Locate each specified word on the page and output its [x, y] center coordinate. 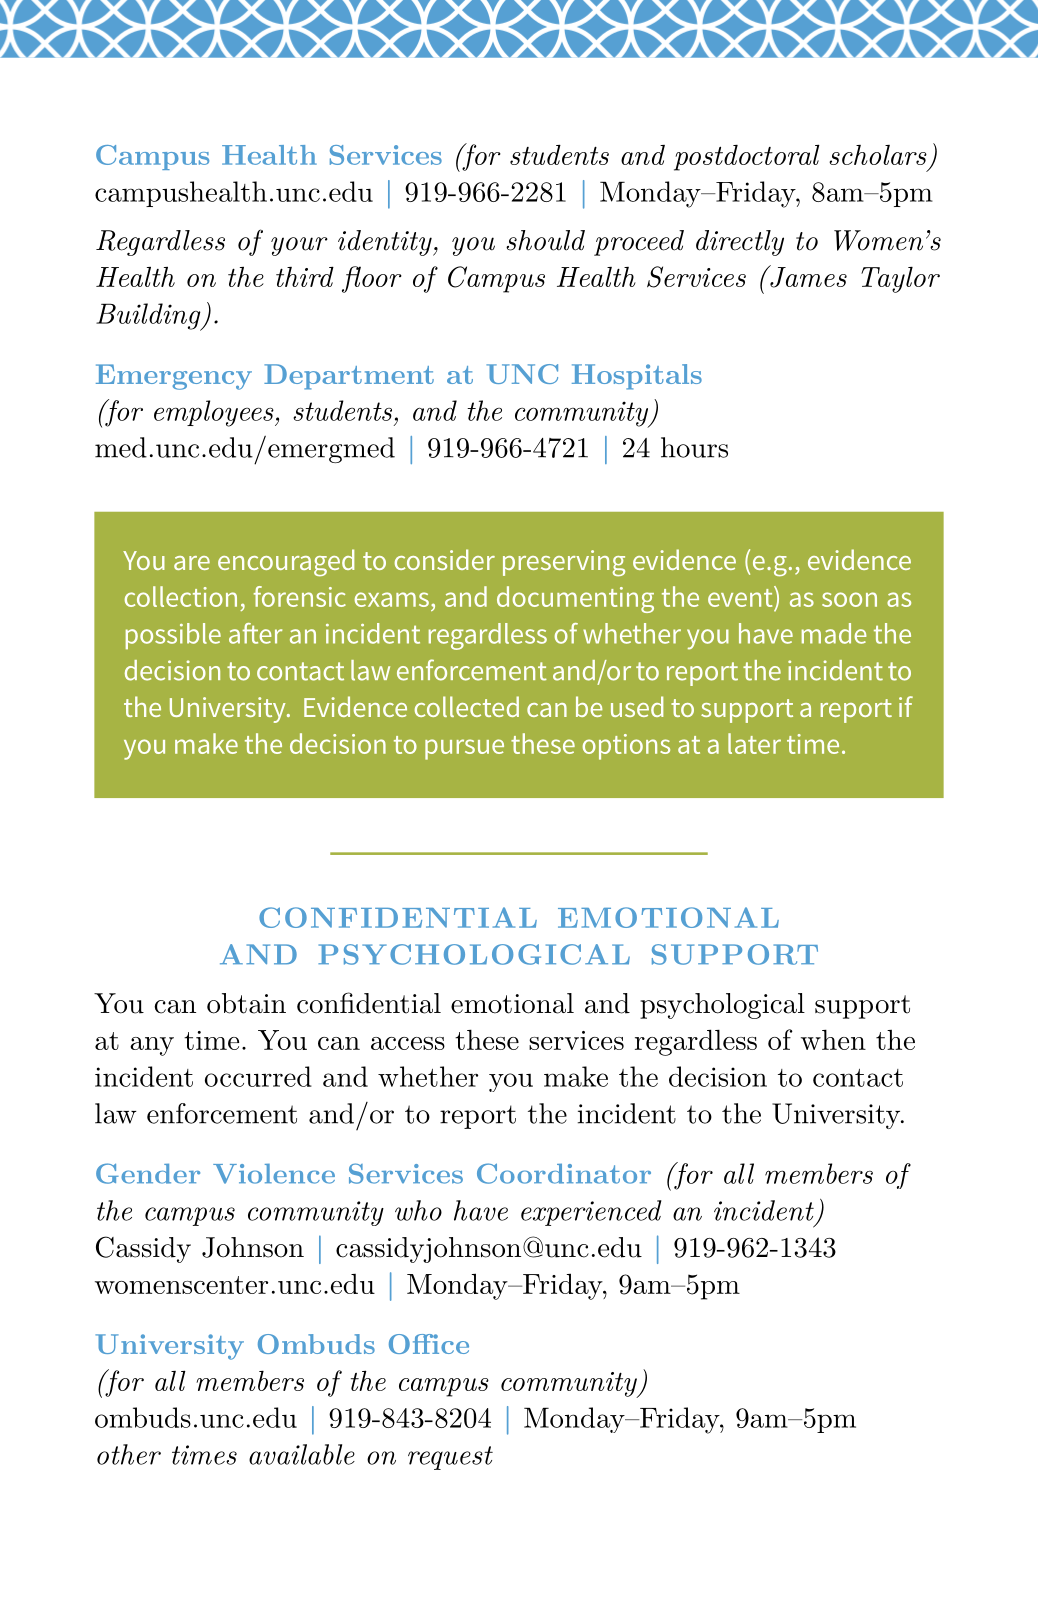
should [545, 240]
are [192, 563]
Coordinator [564, 1173]
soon [849, 599]
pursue [464, 749]
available [302, 1454]
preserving [564, 563]
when [833, 1039]
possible [173, 636]
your [299, 246]
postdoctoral [747, 157]
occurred [258, 1076]
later [754, 743]
